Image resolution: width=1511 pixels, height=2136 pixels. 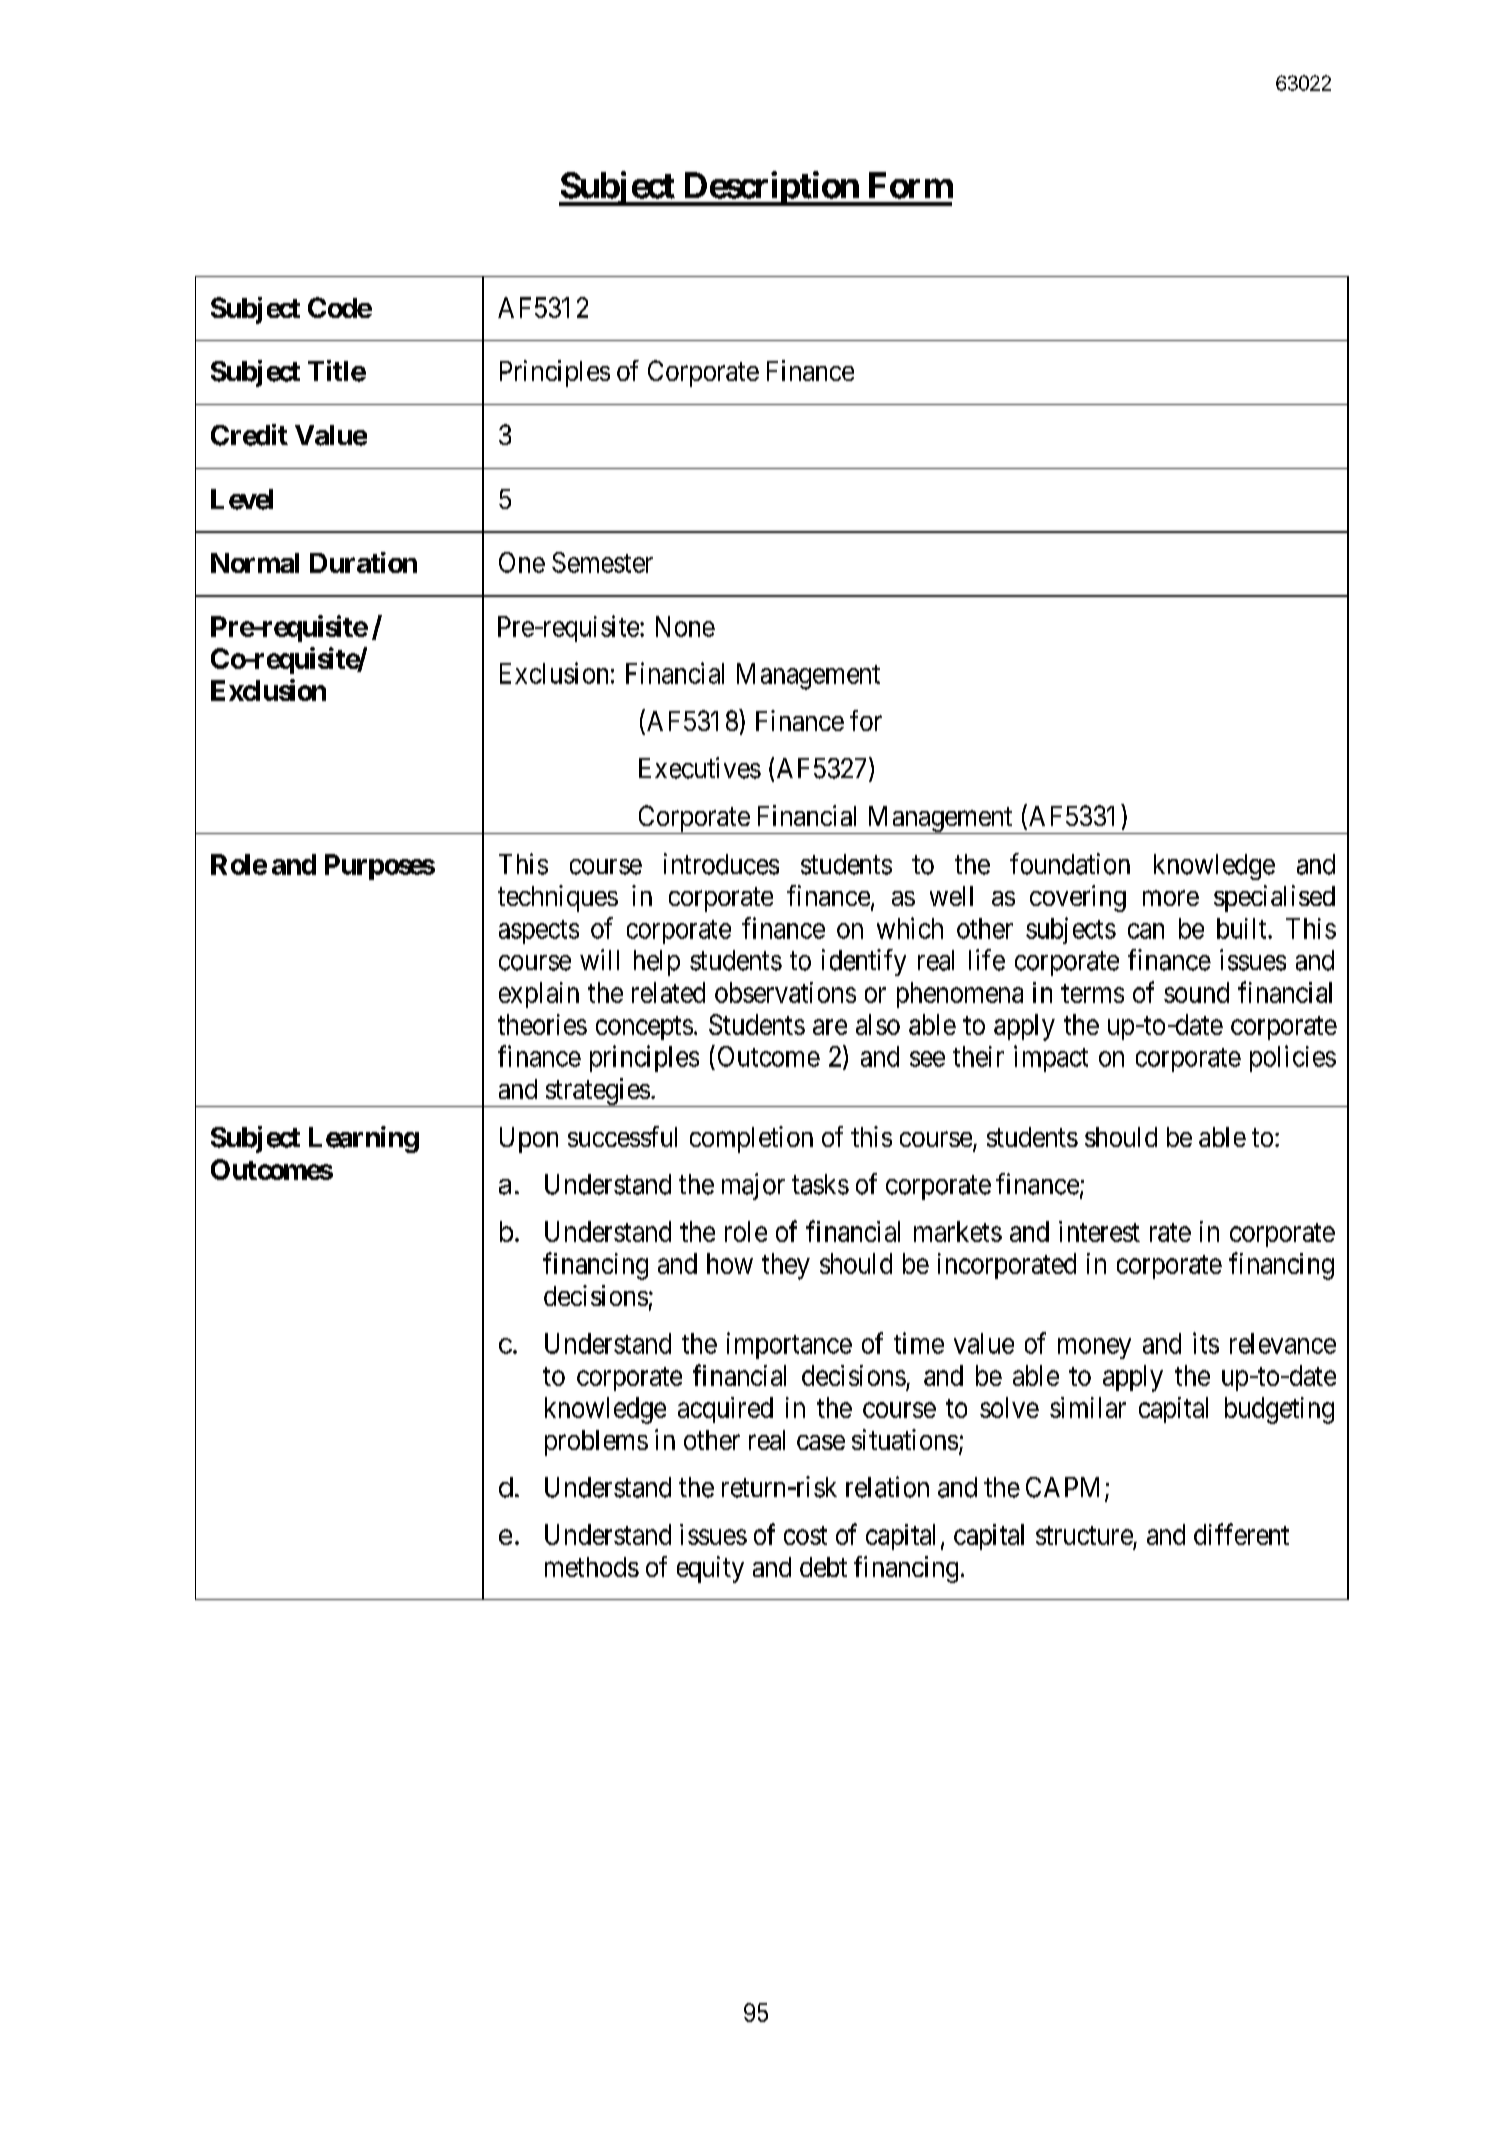 I want to click on cost, so click(x=805, y=1535).
